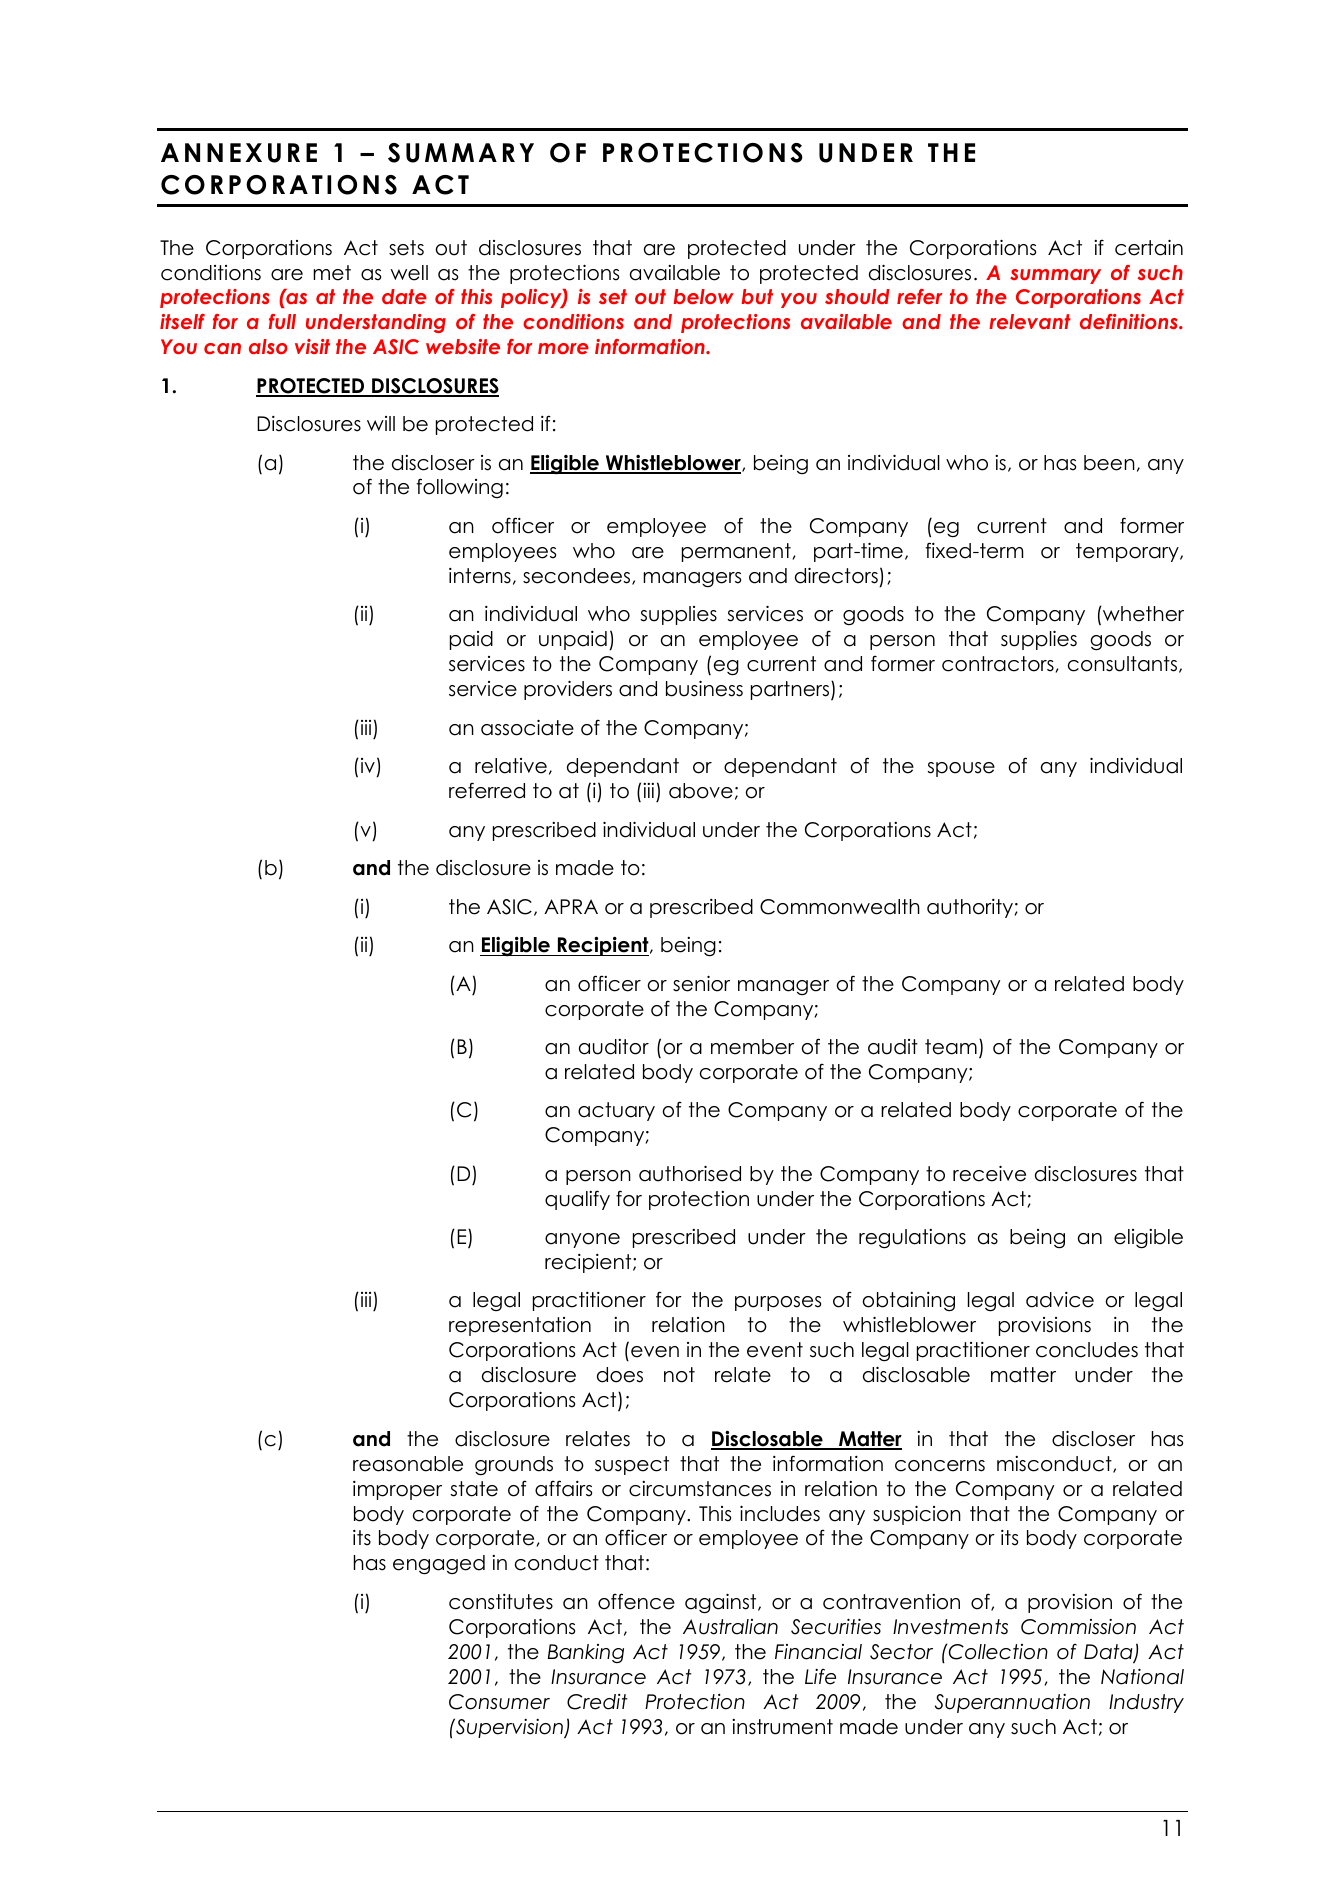 The width and height of the screenshot is (1344, 1903). Describe the element at coordinates (499, 1702) in the screenshot. I see `Consumer` at that location.
